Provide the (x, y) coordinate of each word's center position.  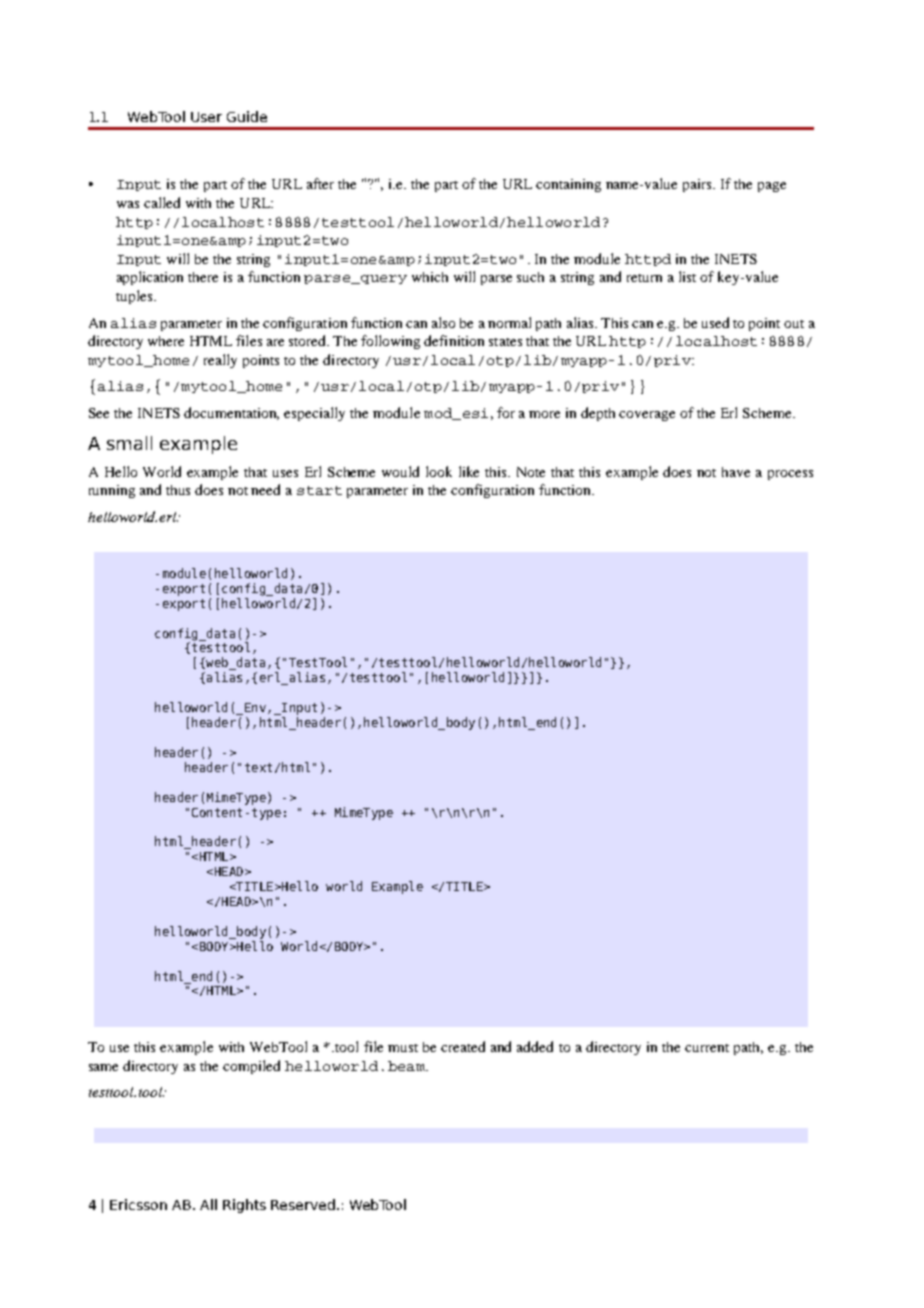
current (707, 1048)
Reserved (303, 1204)
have (736, 472)
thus (178, 490)
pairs (699, 185)
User (206, 117)
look (439, 471)
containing (568, 185)
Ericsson (138, 1204)
